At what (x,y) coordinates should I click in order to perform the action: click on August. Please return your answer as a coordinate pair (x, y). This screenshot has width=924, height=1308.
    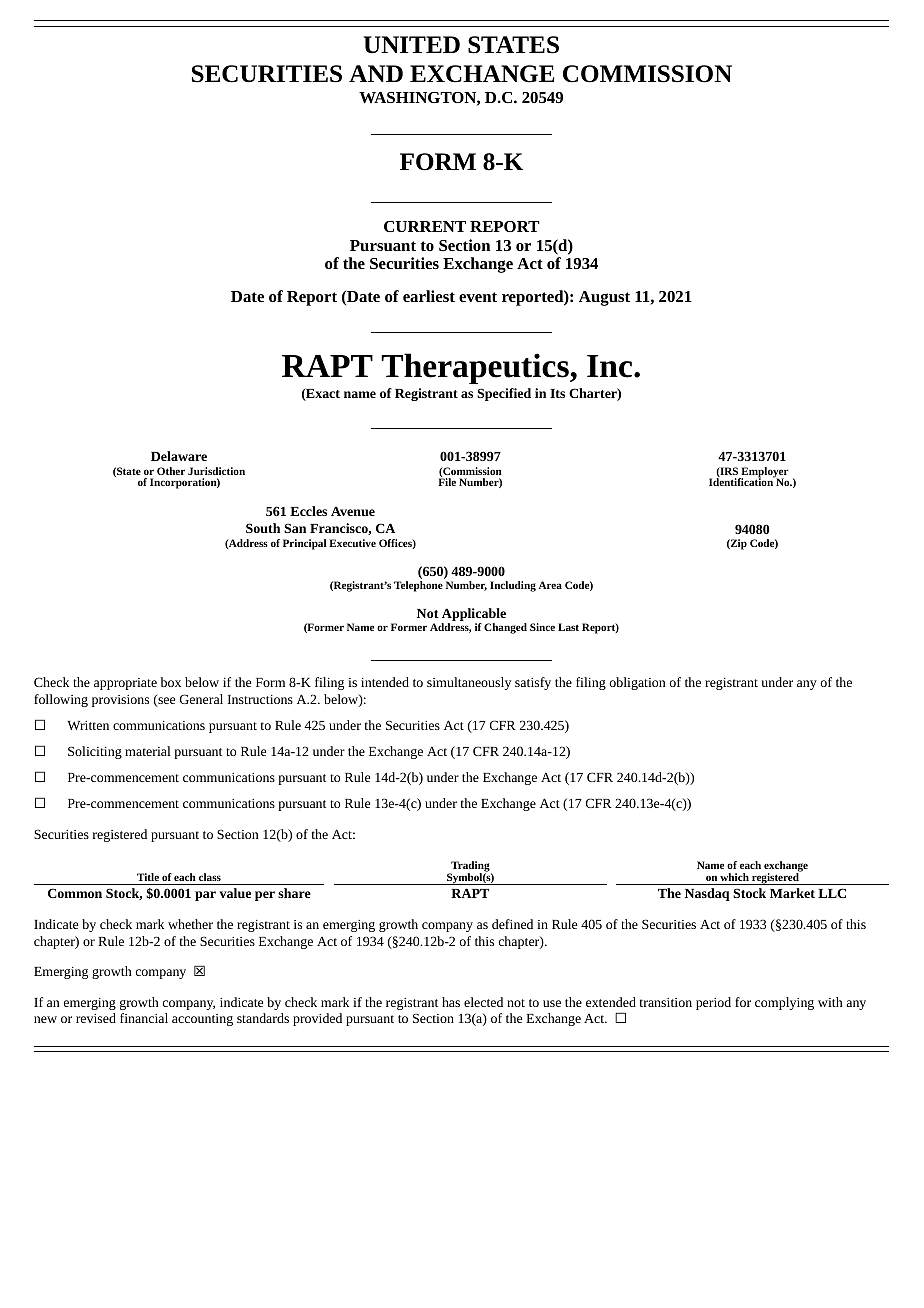
    Looking at the image, I should click on (604, 298).
